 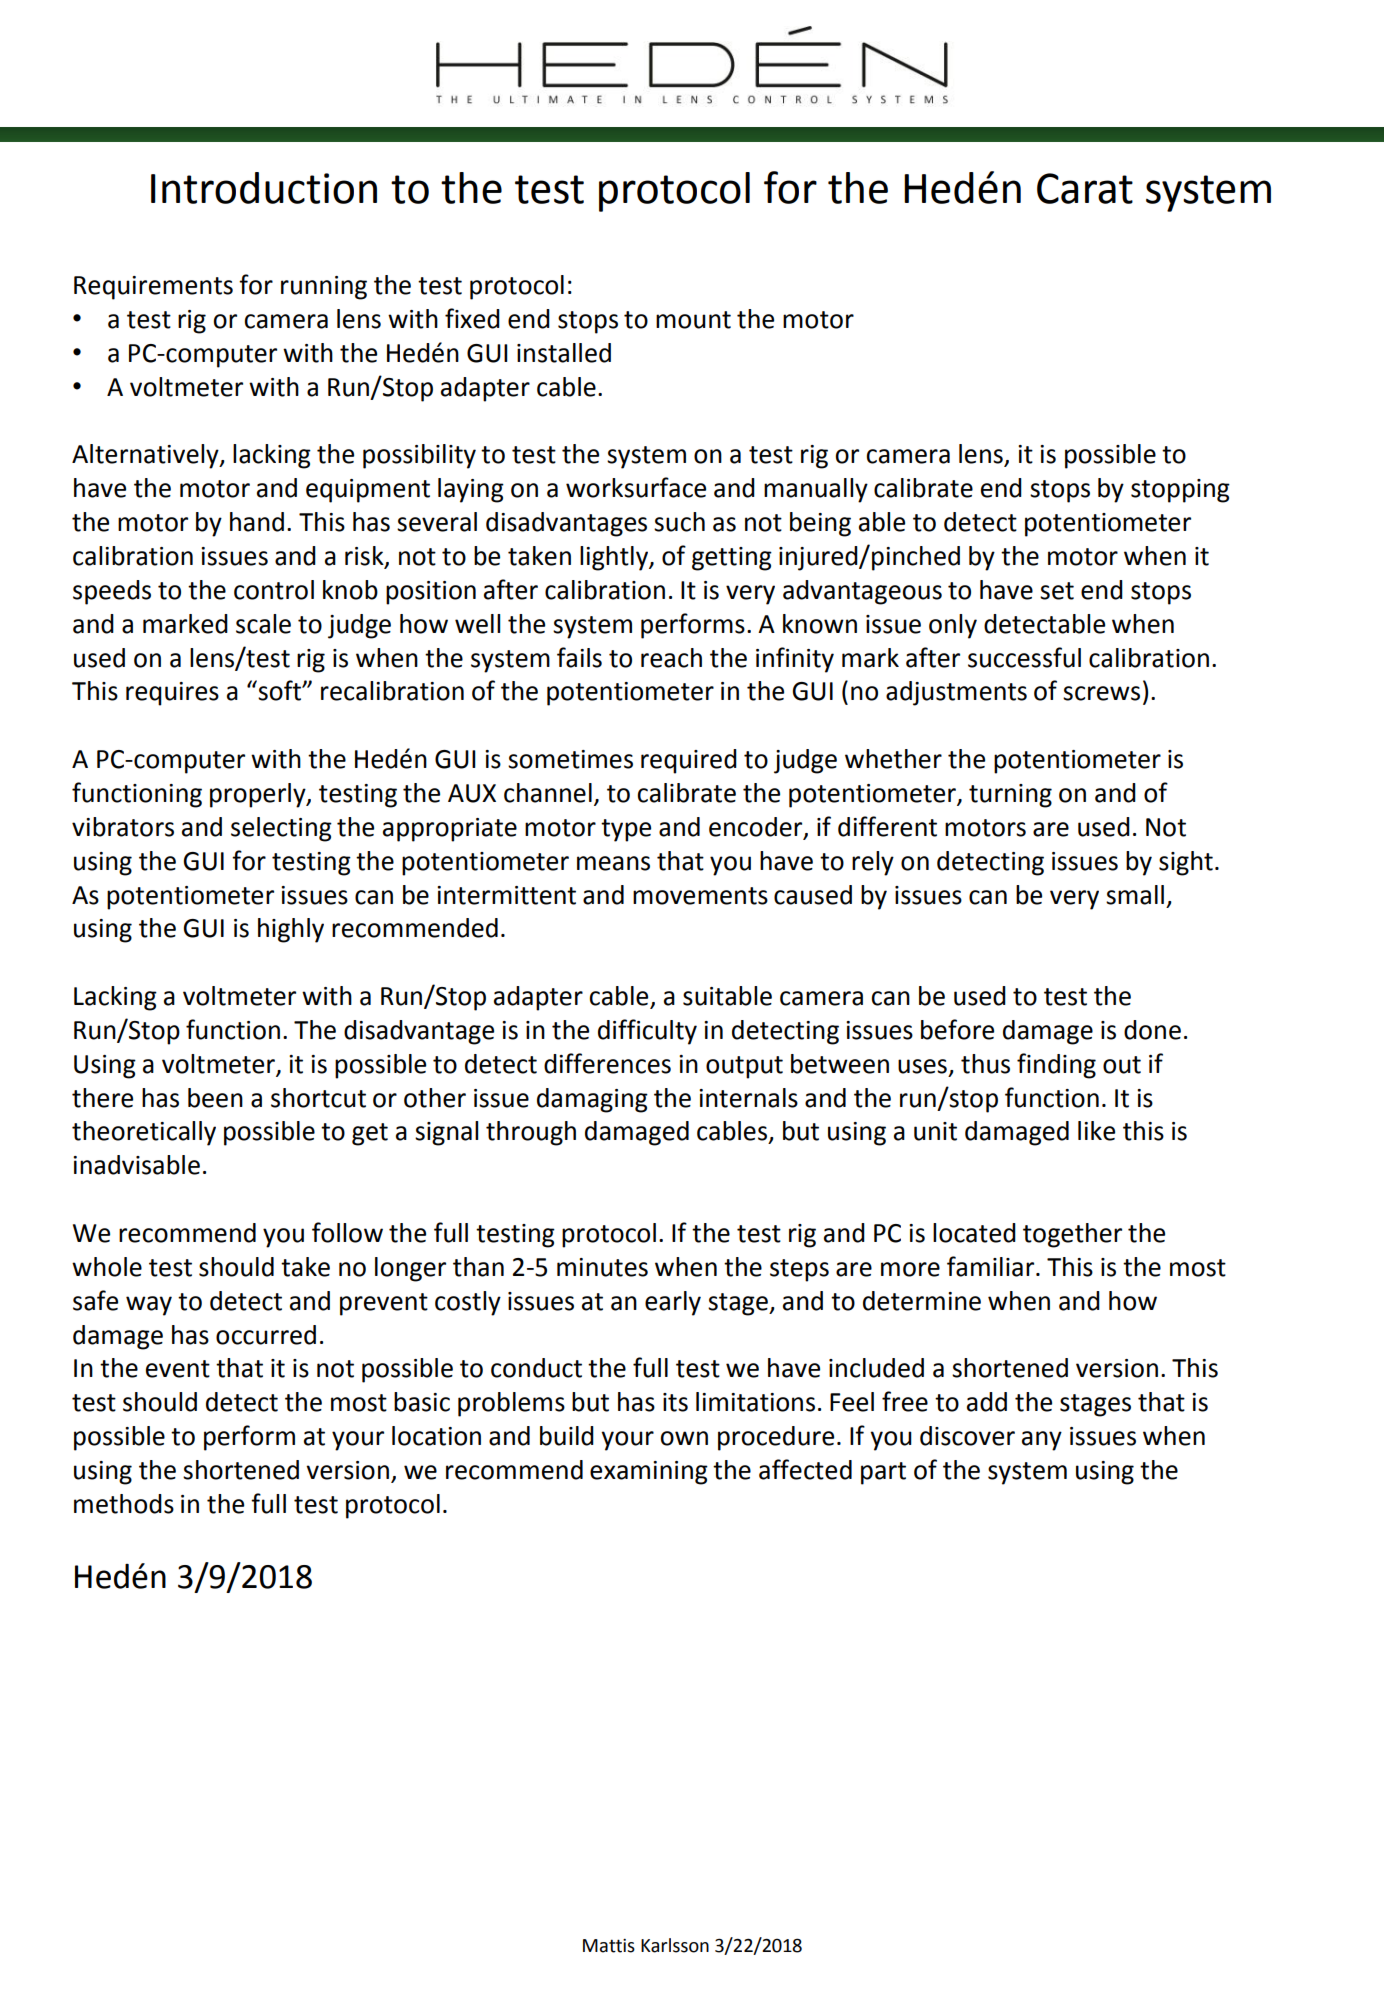 What do you see at coordinates (675, 1945) in the screenshot?
I see `Karlsson` at bounding box center [675, 1945].
